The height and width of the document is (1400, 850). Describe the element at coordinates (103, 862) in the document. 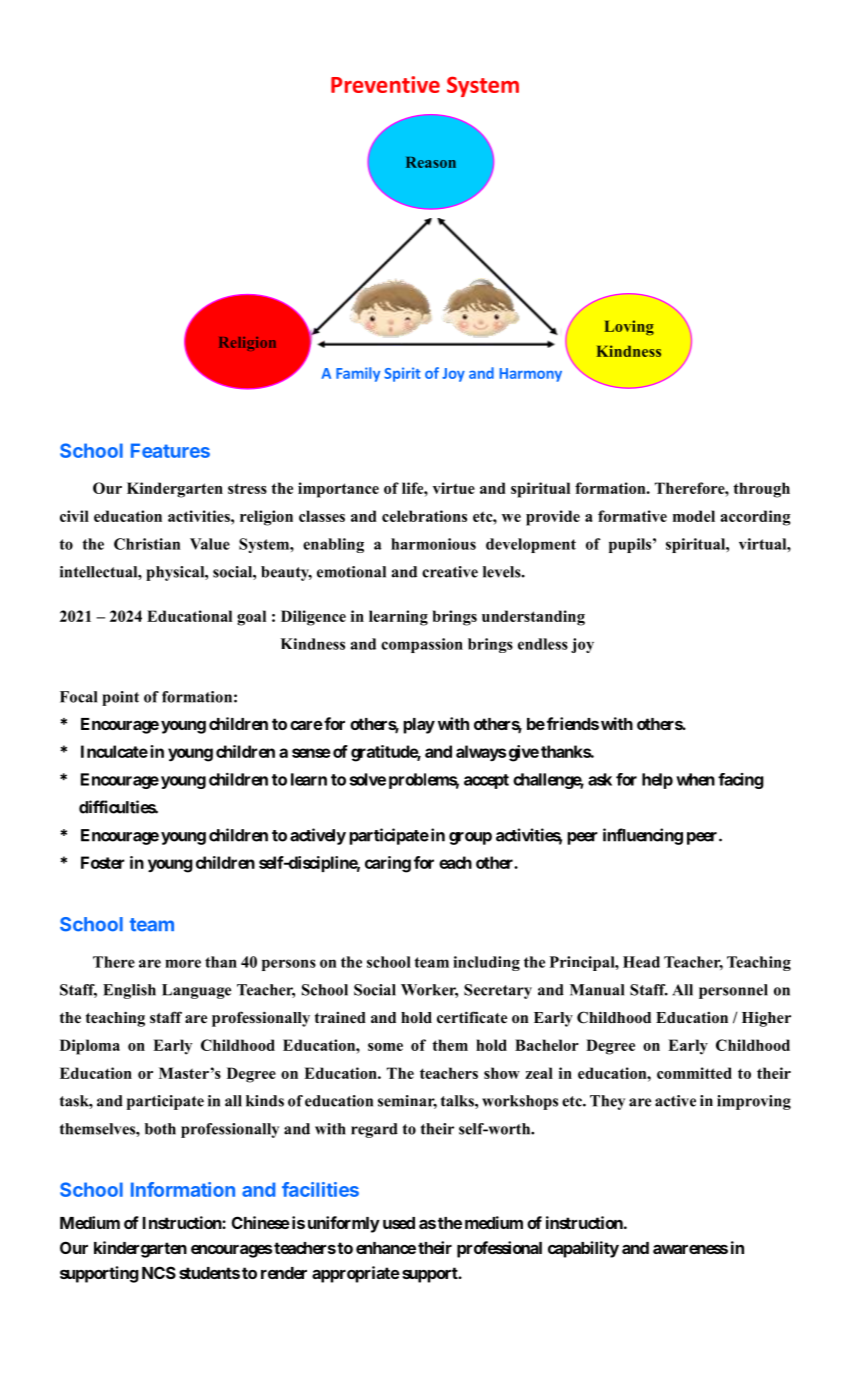

I see `Foster` at that location.
